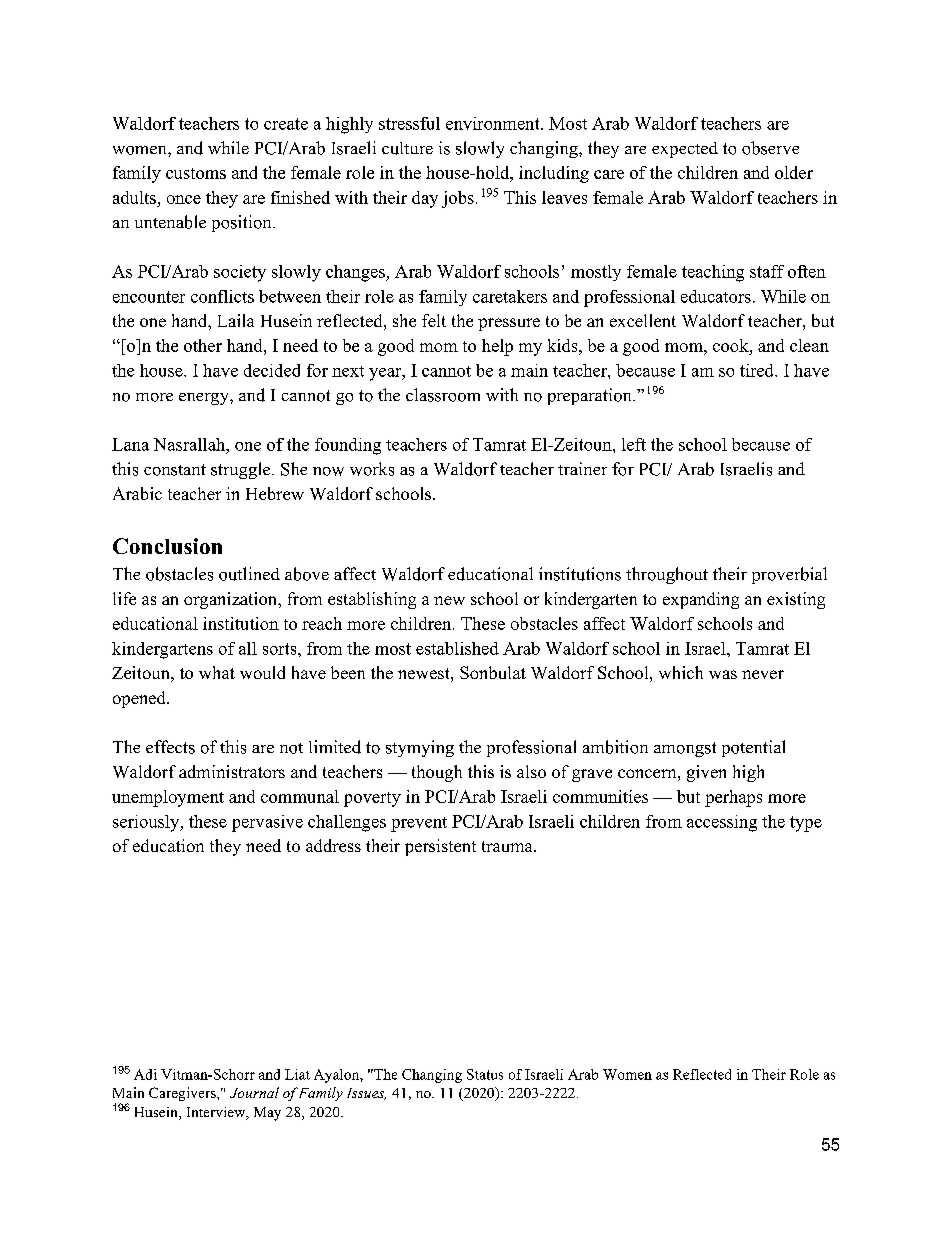 The width and height of the screenshot is (952, 1233). I want to click on constant, so click(175, 470).
